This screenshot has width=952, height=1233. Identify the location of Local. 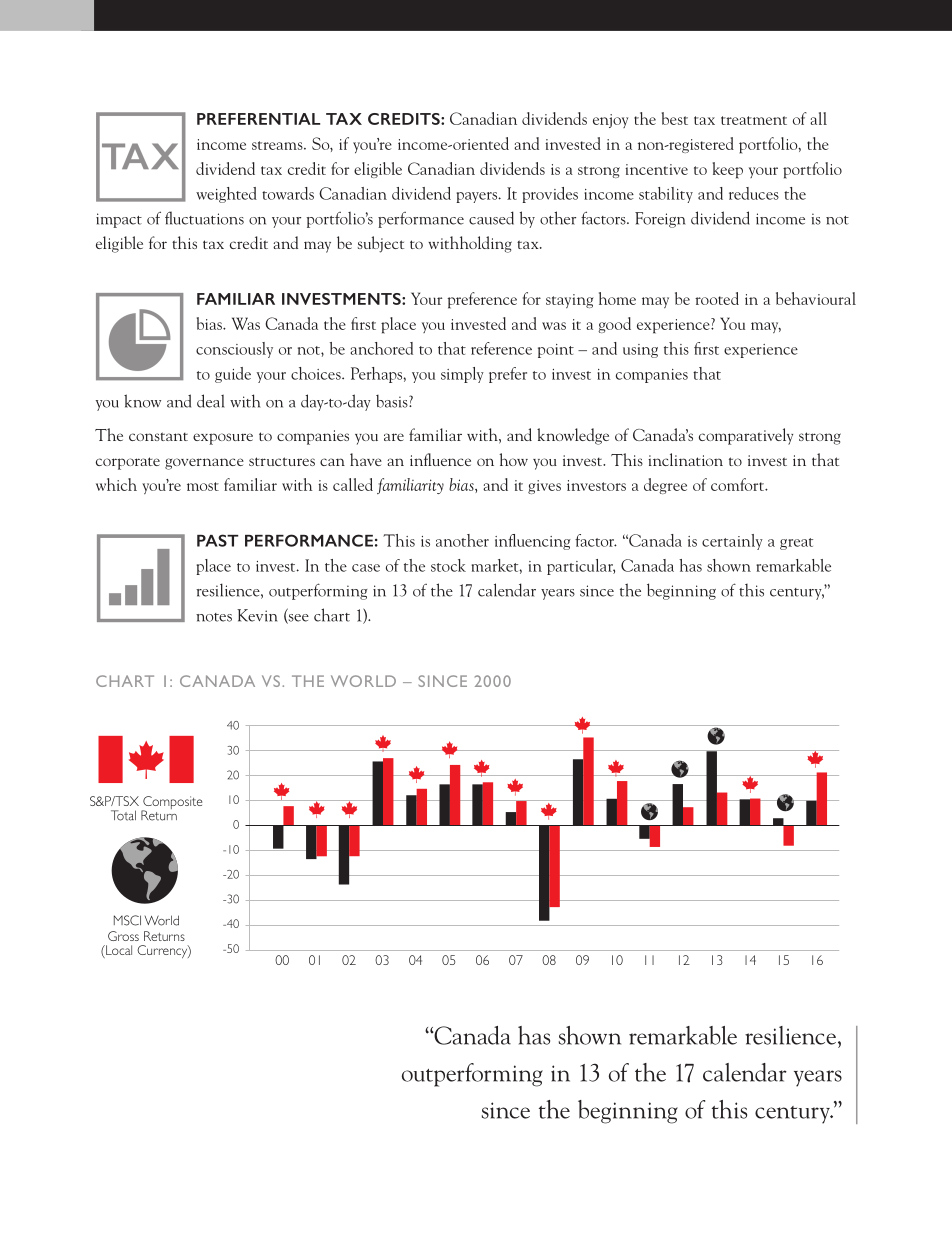
(118, 951).
